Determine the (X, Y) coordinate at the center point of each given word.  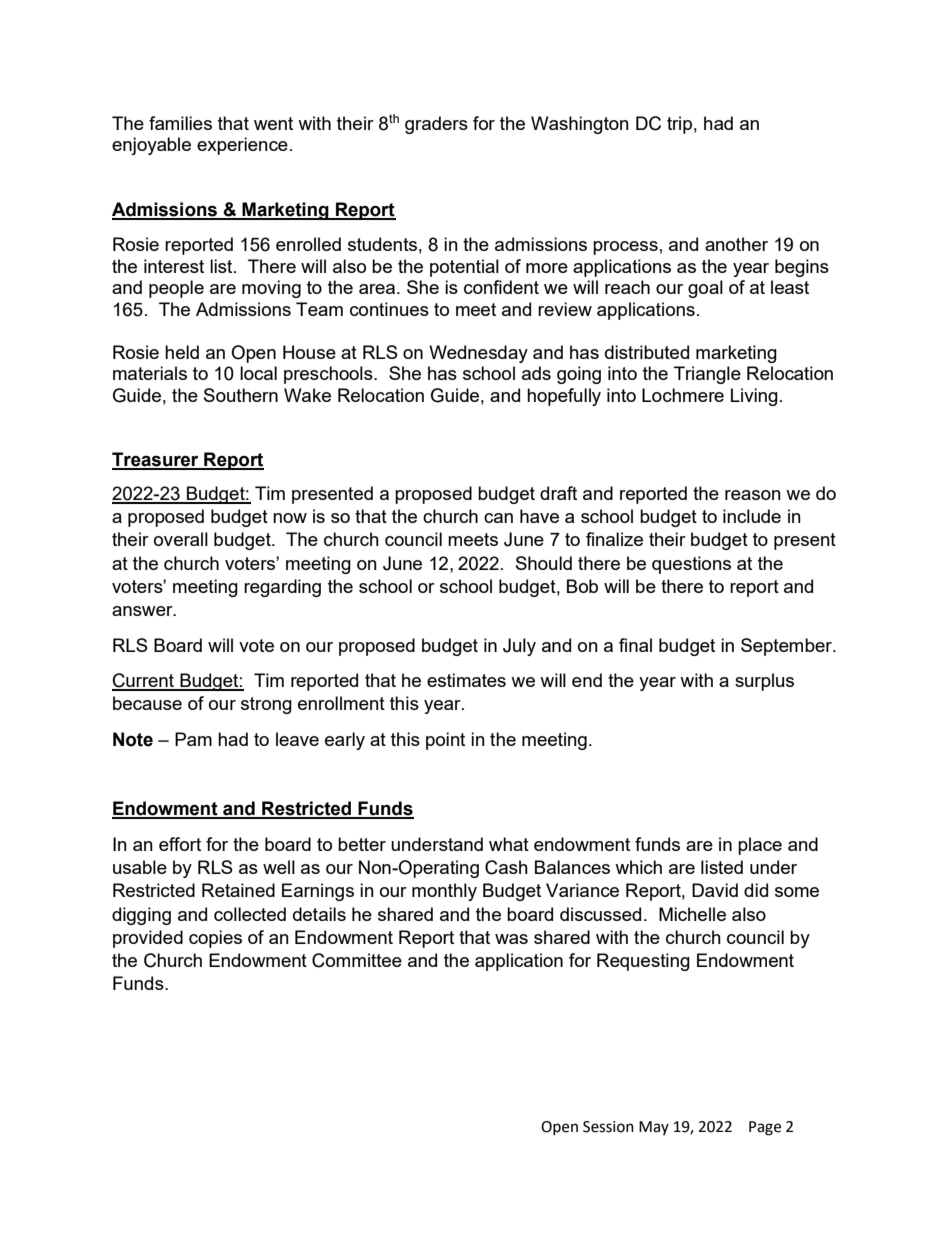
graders (436, 125)
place (760, 846)
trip (679, 125)
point (445, 741)
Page (765, 1128)
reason (753, 495)
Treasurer (156, 460)
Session (608, 1127)
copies (215, 939)
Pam (193, 739)
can (498, 518)
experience (242, 146)
